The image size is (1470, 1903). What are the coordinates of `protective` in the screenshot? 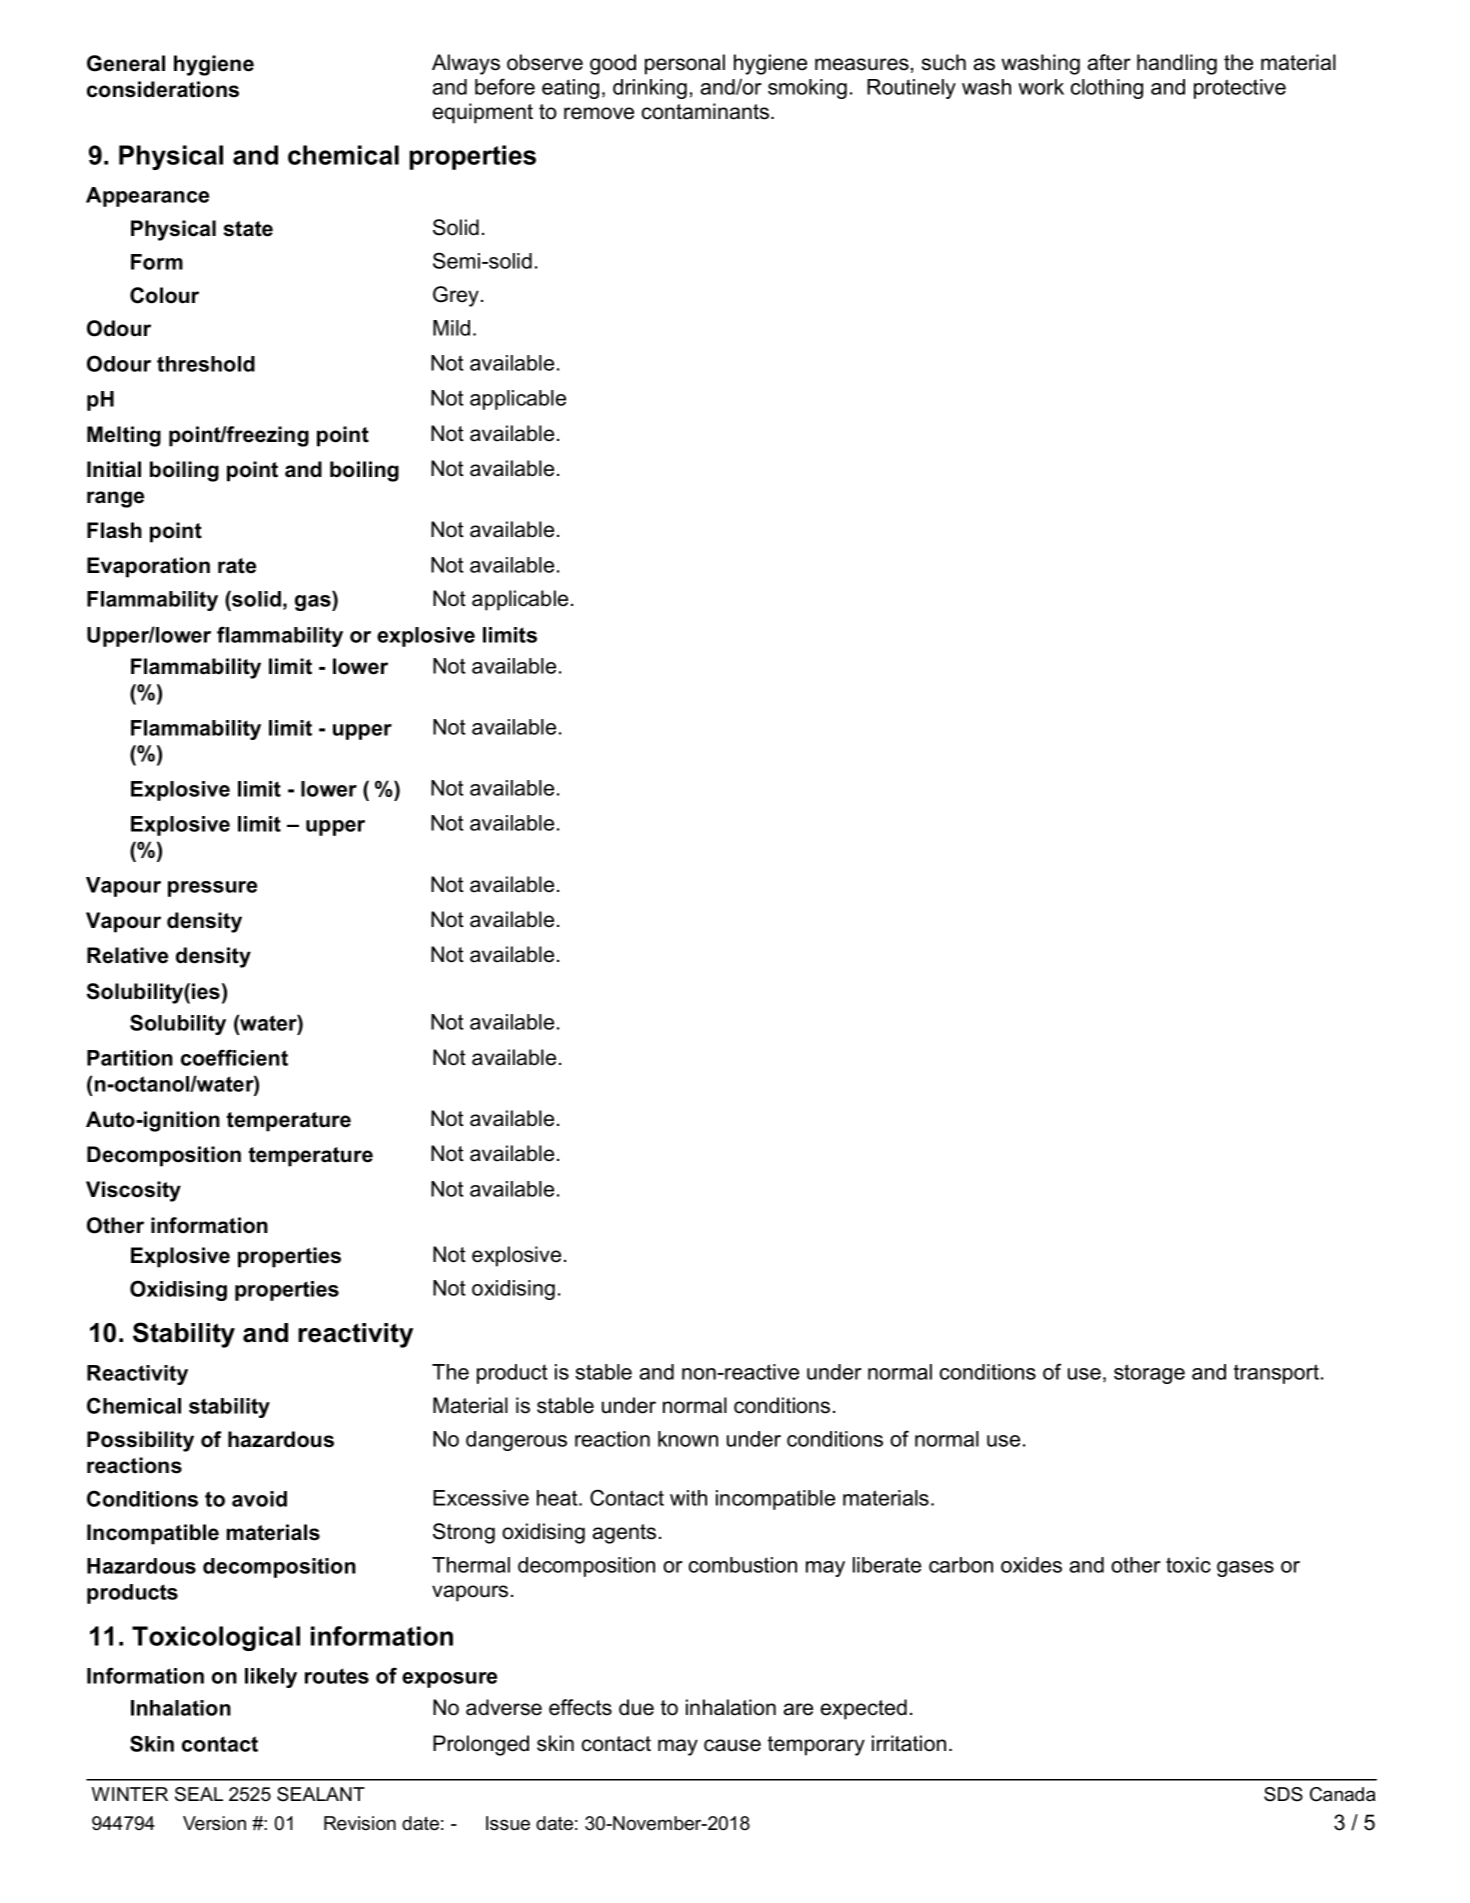 It's located at (1240, 89).
